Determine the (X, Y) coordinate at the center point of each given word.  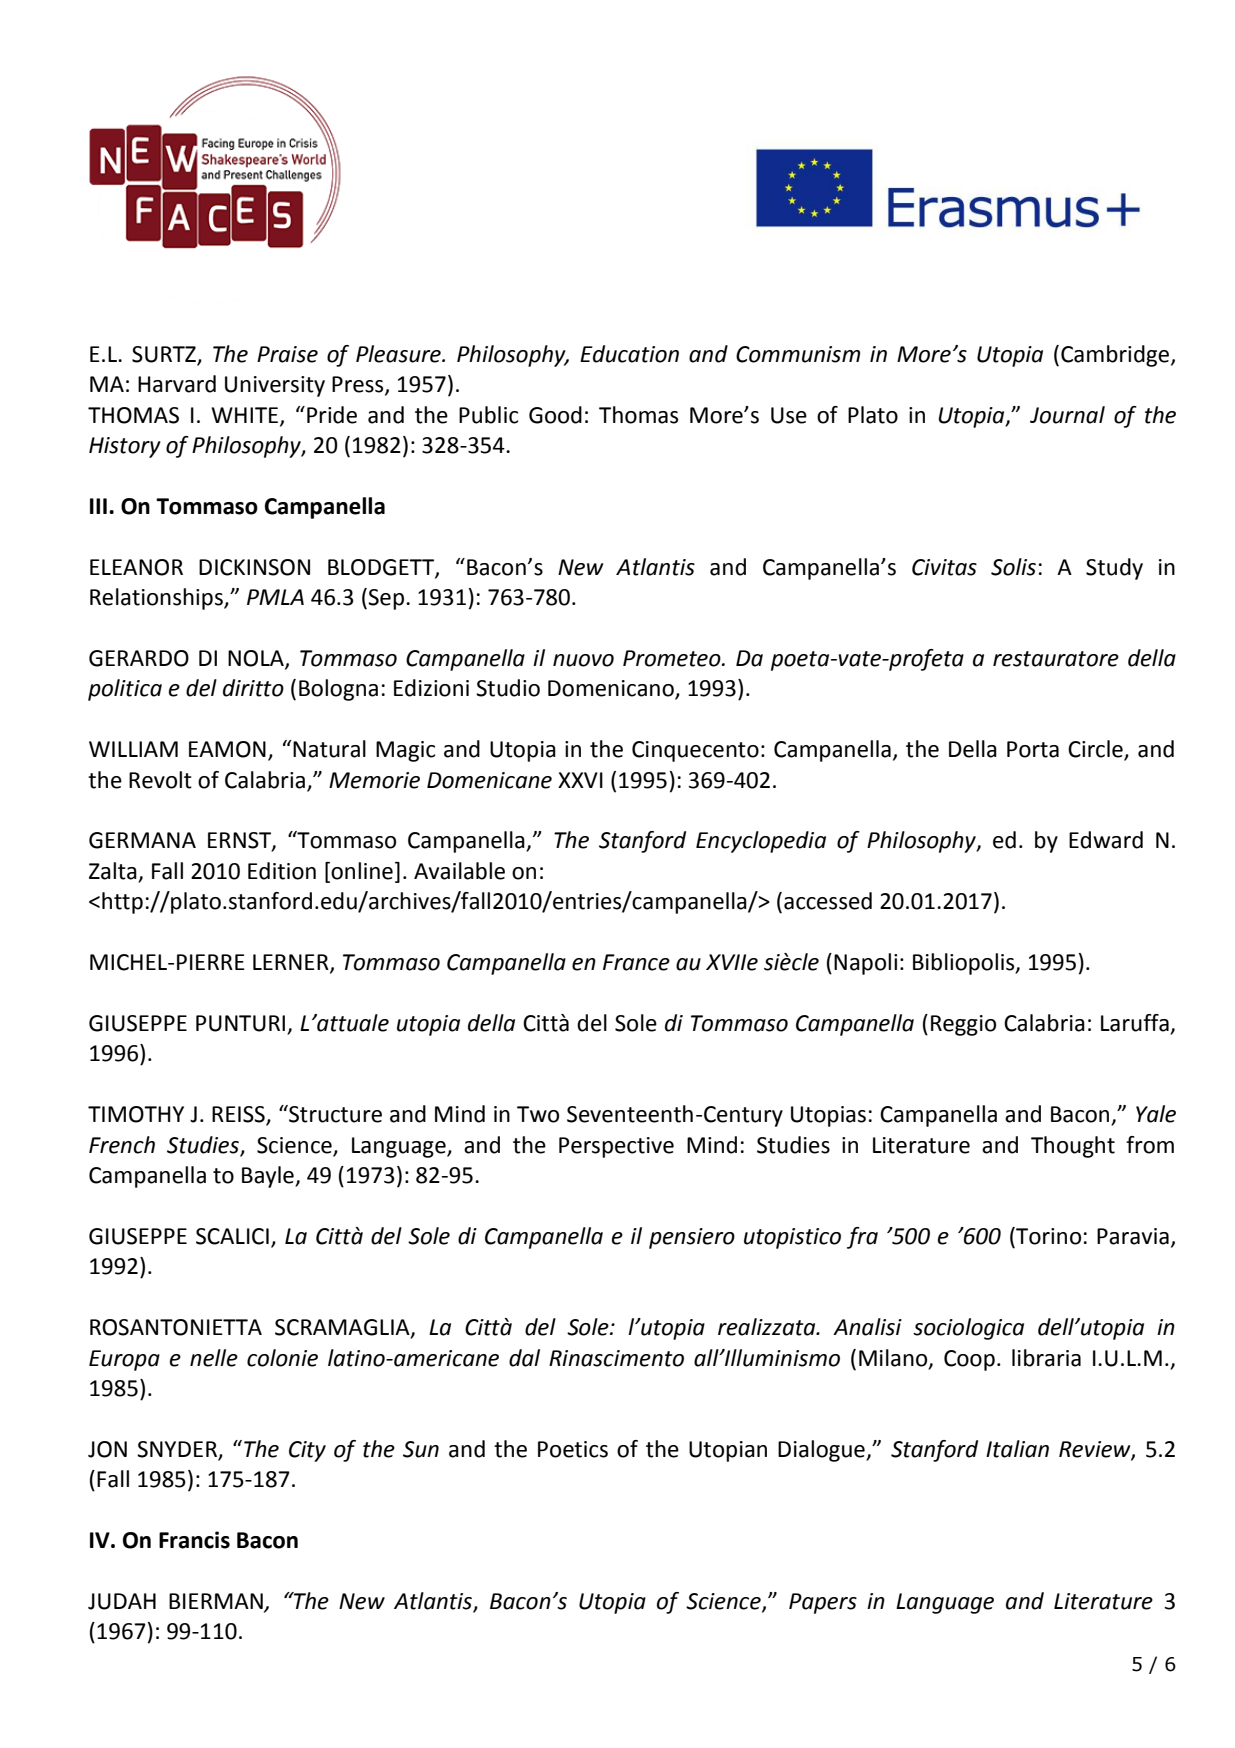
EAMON (227, 749)
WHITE (246, 416)
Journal (1067, 415)
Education (629, 354)
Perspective (616, 1147)
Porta (1033, 749)
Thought (1073, 1147)
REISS (239, 1115)
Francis (194, 1540)
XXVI (580, 780)
